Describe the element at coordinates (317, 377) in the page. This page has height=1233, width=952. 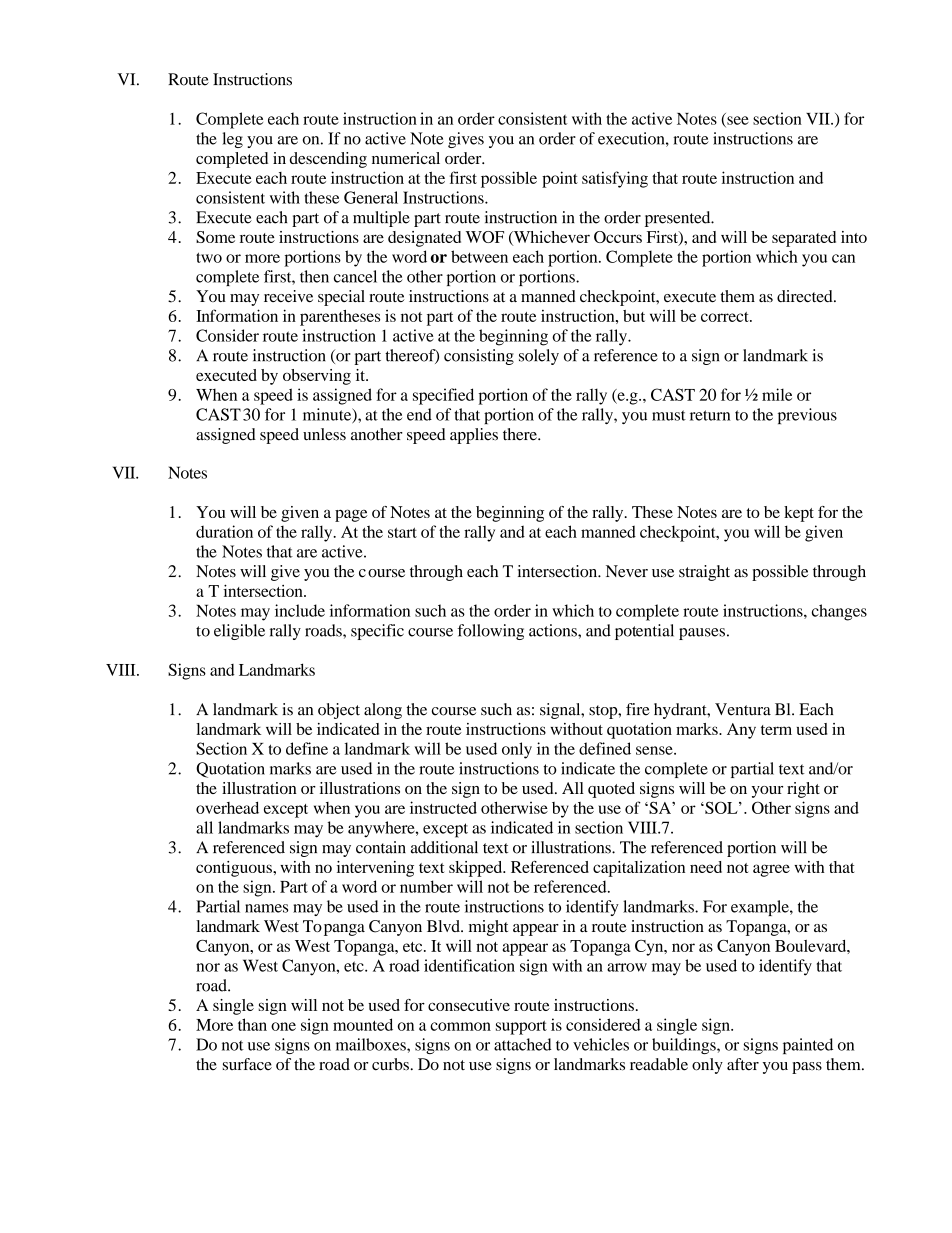
I see `observing` at that location.
